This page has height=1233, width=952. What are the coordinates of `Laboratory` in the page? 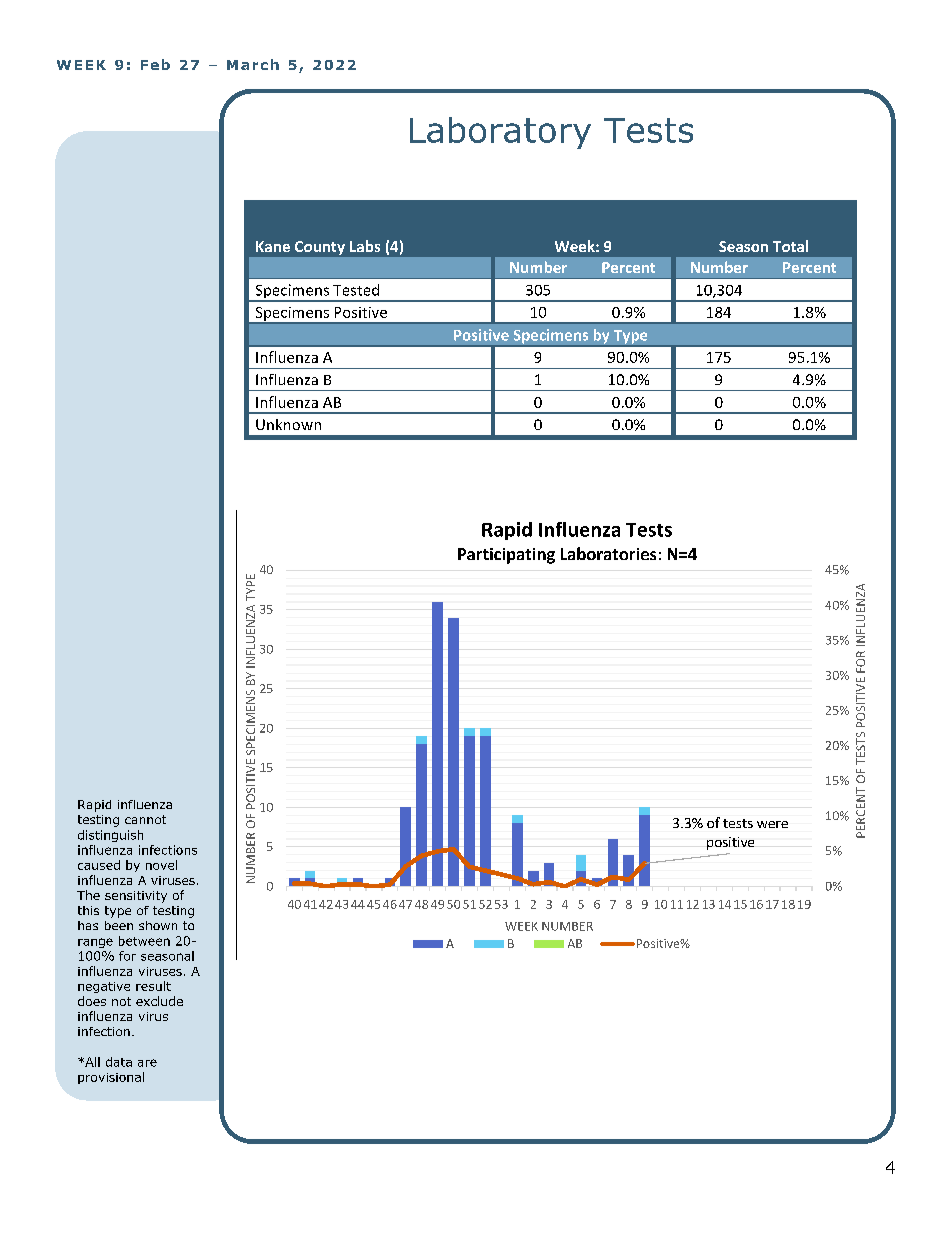 It's located at (500, 133).
